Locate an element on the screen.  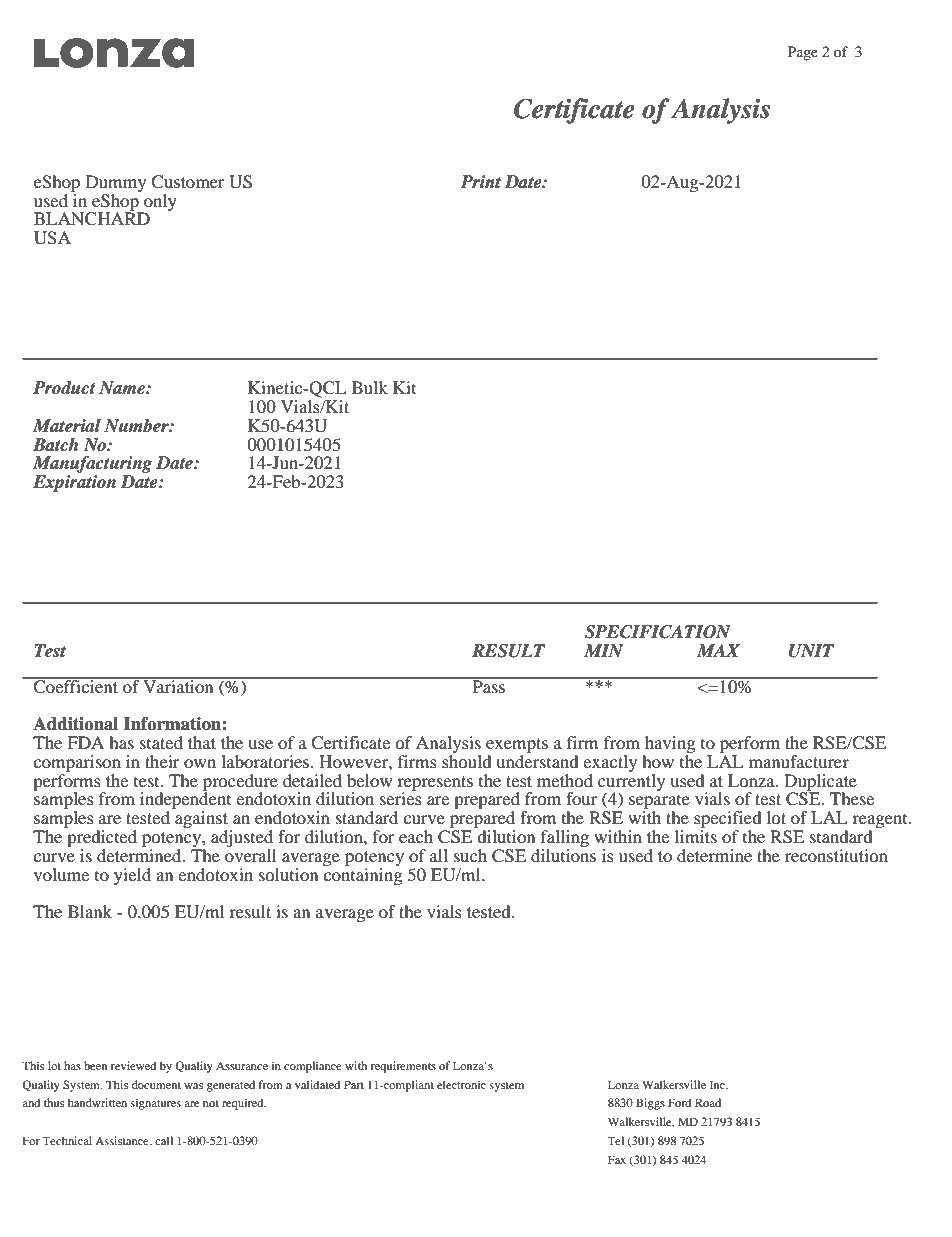
Variation is located at coordinates (178, 685).
